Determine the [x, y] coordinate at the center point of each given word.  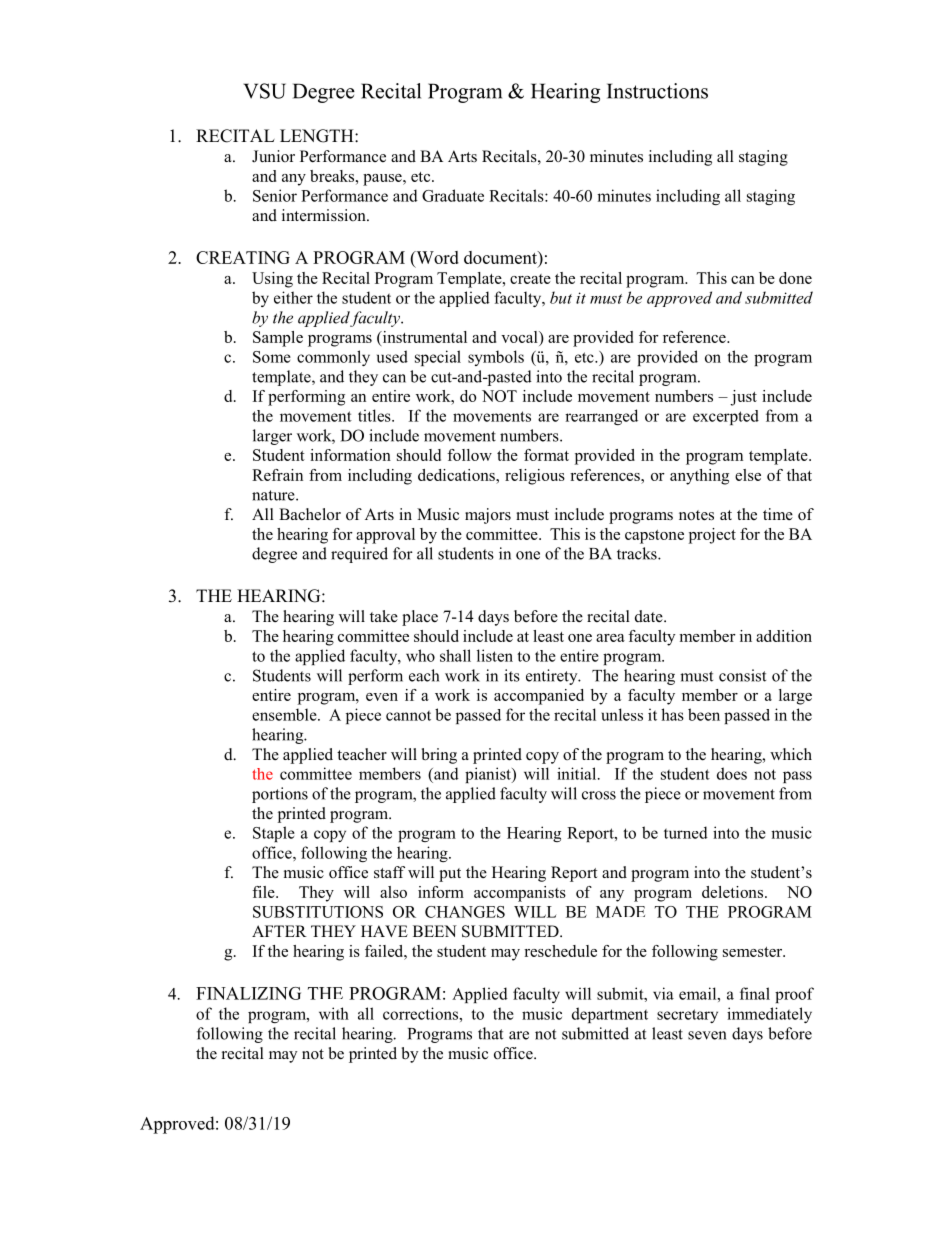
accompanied [539, 697]
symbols [496, 358]
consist [742, 675]
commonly [333, 358]
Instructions [657, 91]
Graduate [453, 195]
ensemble [285, 714]
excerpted [726, 417]
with [334, 1013]
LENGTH [318, 136]
